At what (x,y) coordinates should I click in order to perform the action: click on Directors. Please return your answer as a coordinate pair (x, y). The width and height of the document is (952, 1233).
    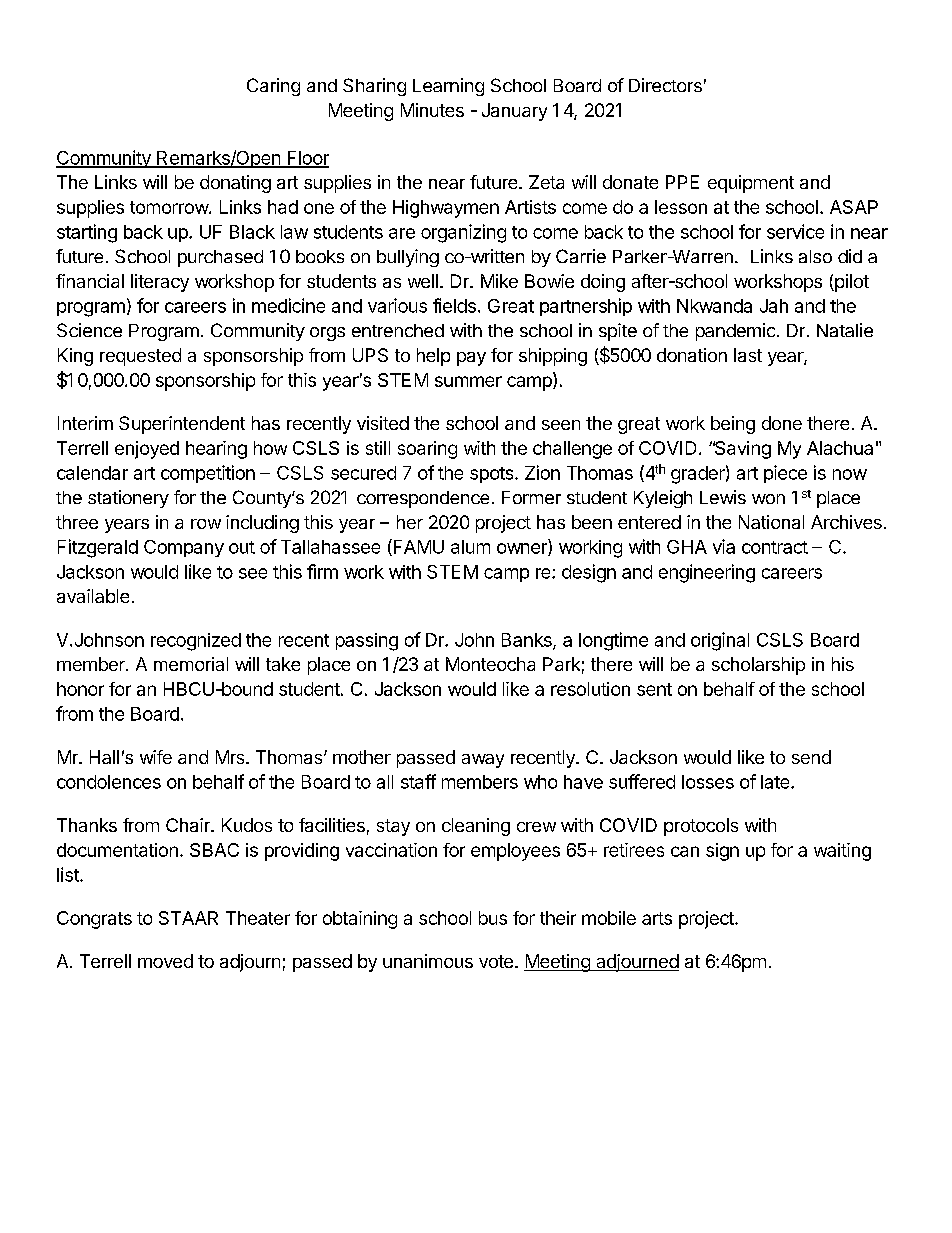
    Looking at the image, I should click on (665, 85).
